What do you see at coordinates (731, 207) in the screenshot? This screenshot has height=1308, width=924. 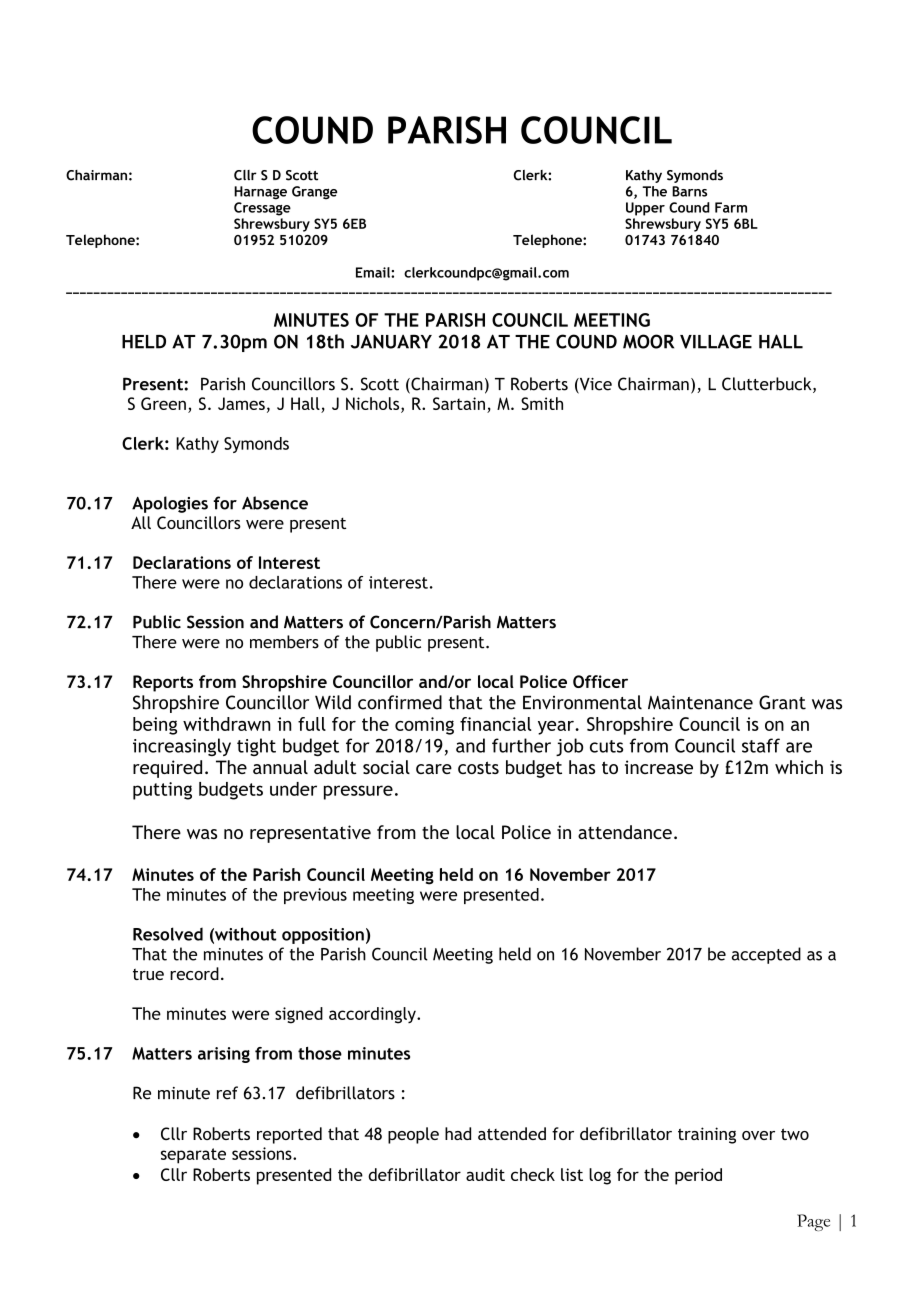 I see `Farm` at bounding box center [731, 207].
